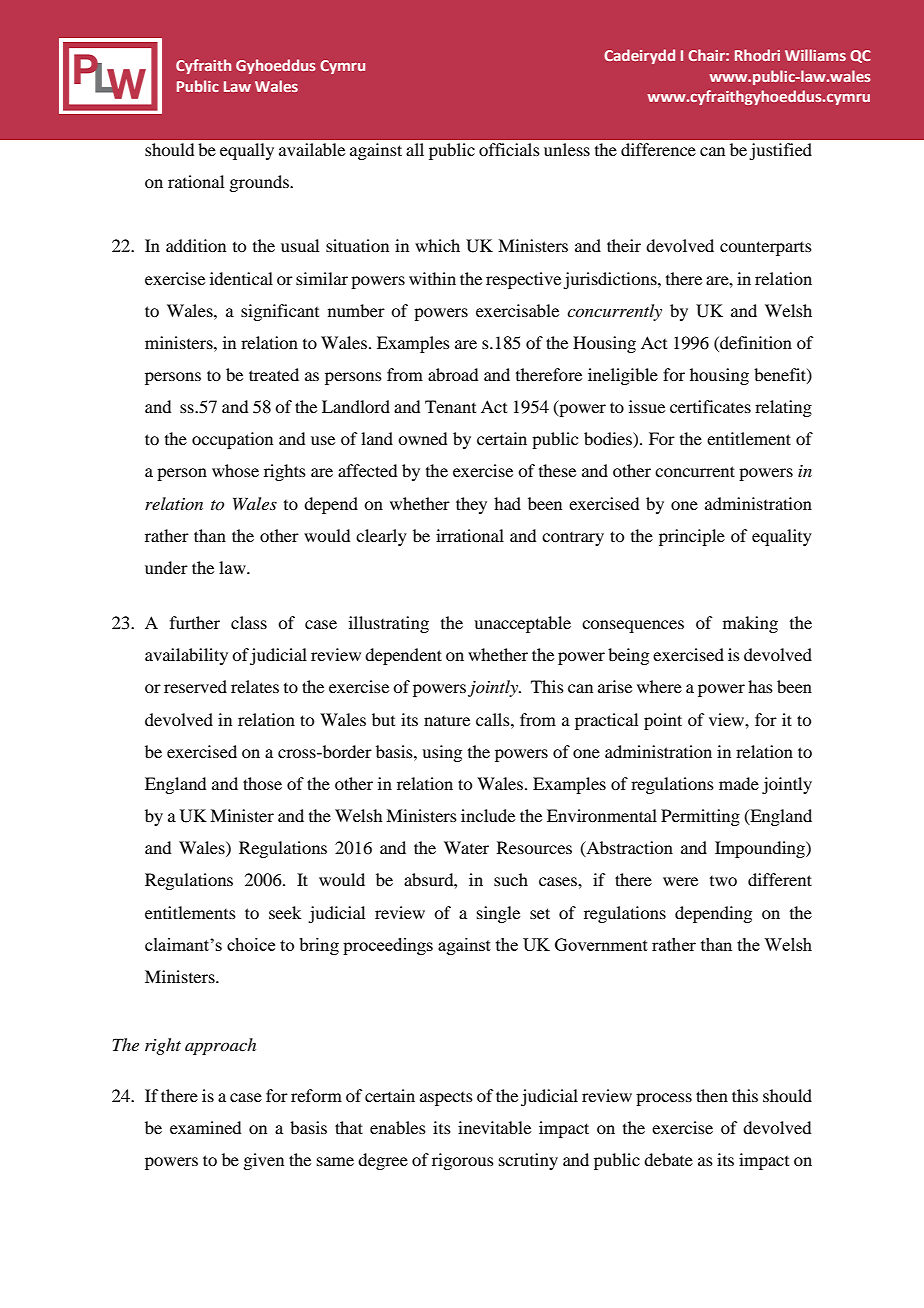  I want to click on abroad, so click(453, 374).
